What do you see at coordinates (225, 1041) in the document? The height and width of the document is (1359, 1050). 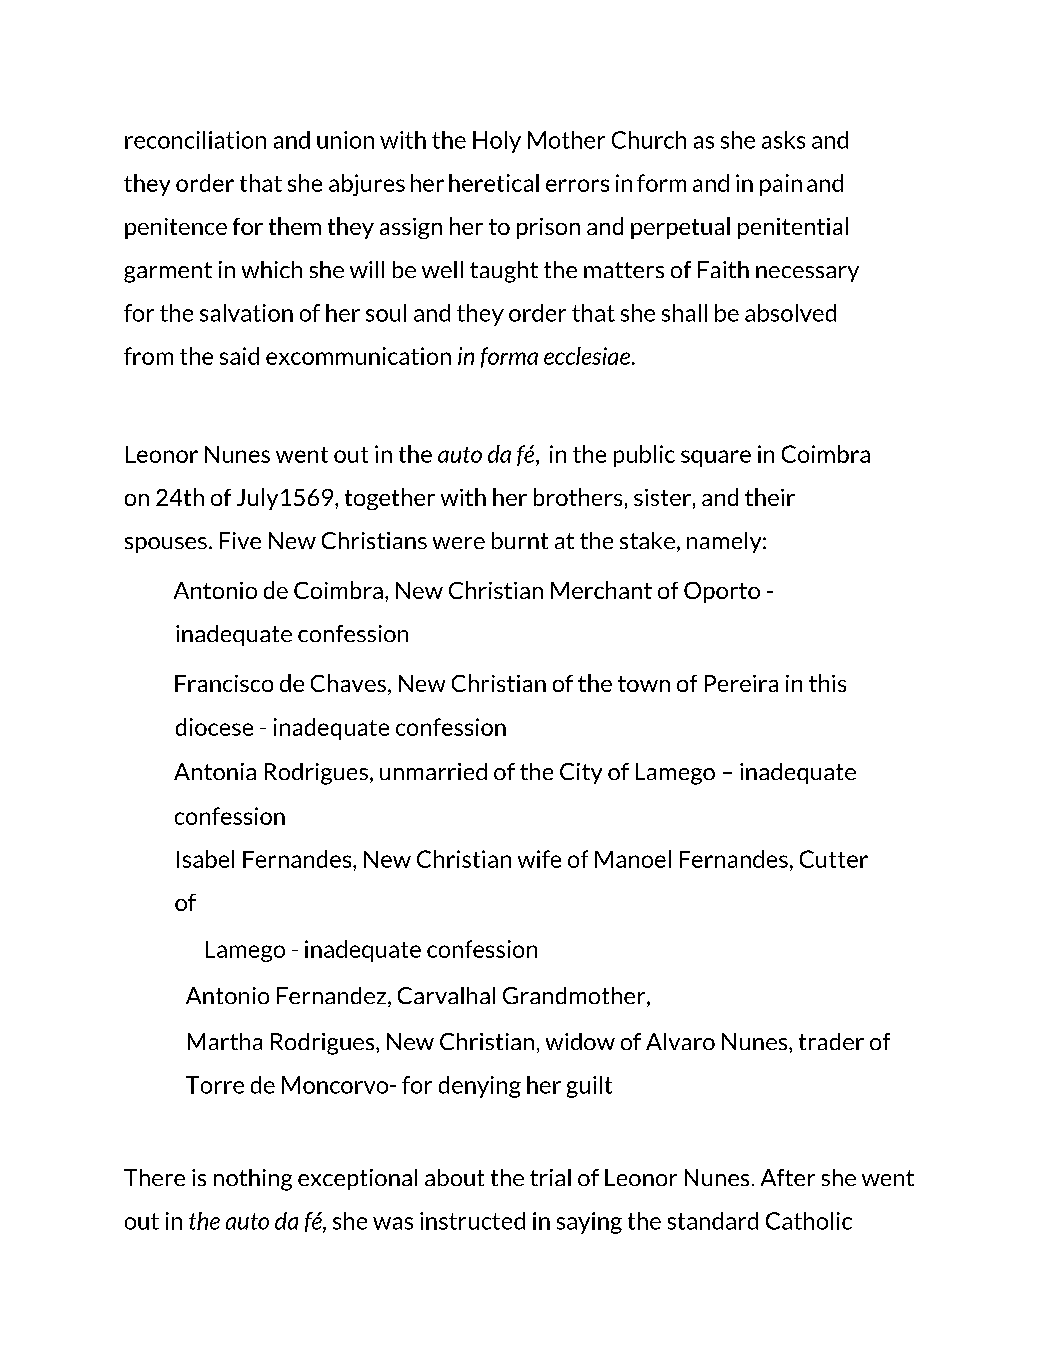 I see `Martha` at bounding box center [225, 1041].
